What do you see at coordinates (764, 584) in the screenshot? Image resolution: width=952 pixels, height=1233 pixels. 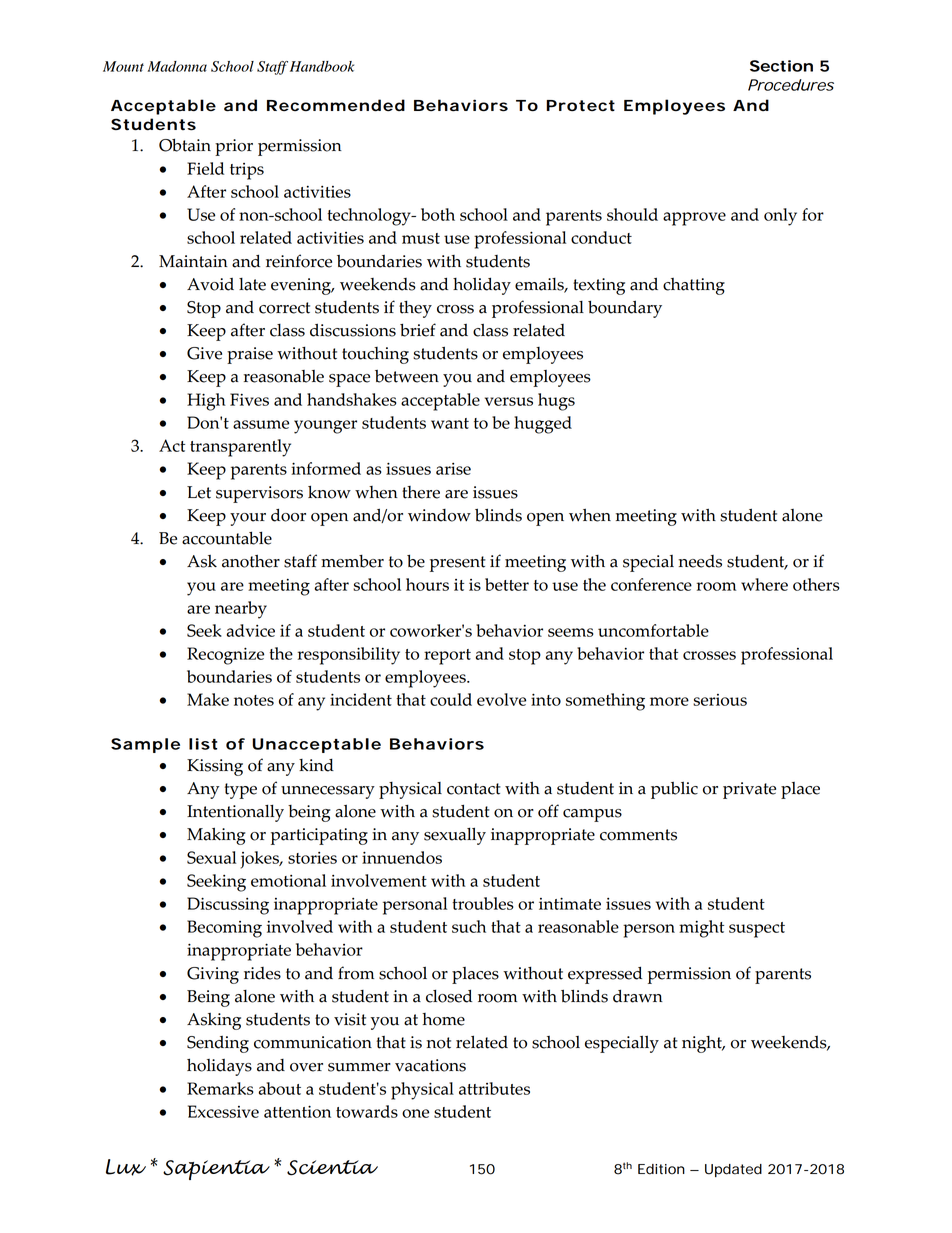 I see `where` at bounding box center [764, 584].
